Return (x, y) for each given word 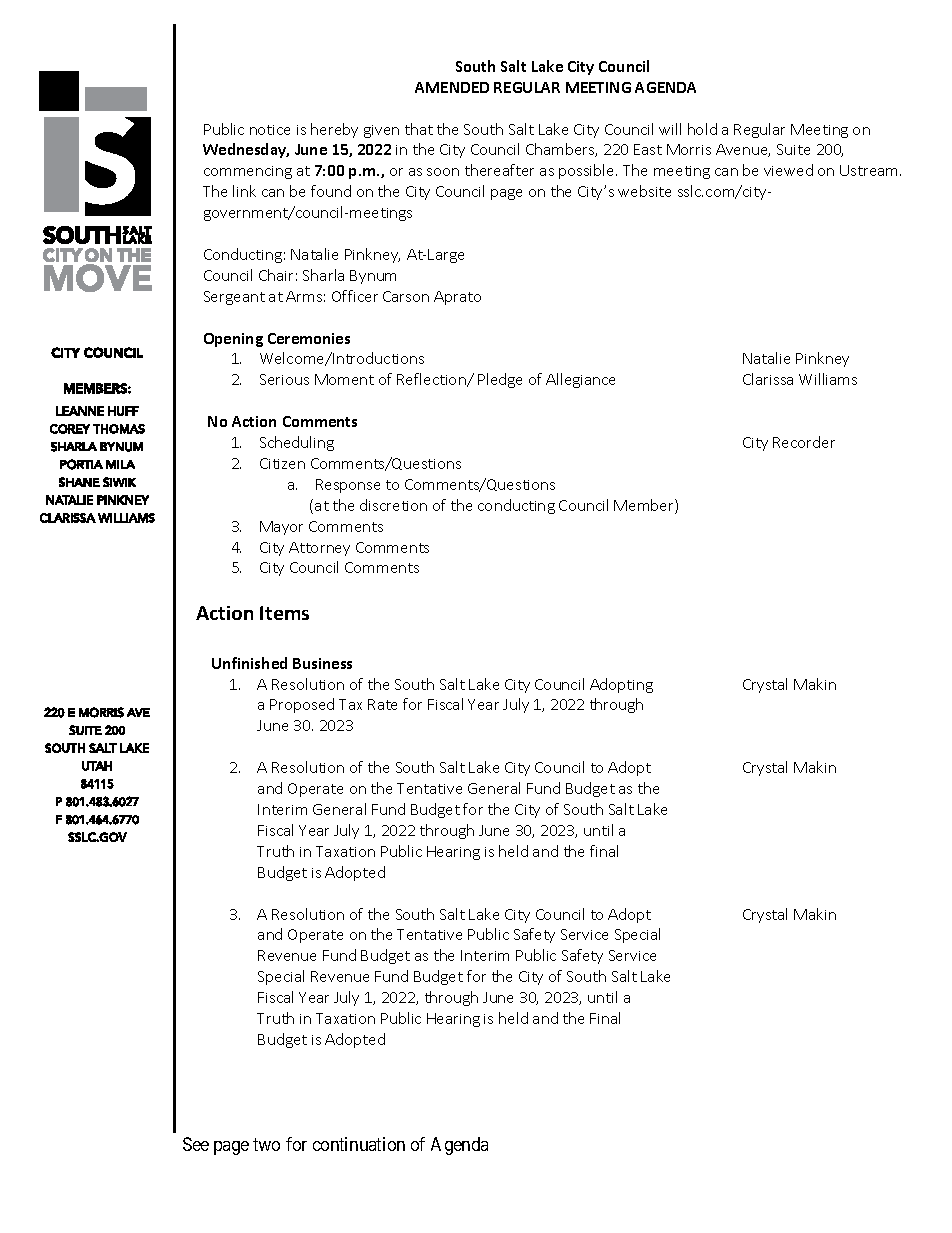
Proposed (302, 705)
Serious (284, 379)
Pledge (500, 380)
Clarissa (768, 379)
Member (645, 506)
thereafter (499, 170)
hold (702, 129)
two (266, 1144)
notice (270, 130)
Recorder (804, 442)
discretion (393, 505)
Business (322, 663)
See (196, 1144)
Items (284, 613)
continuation (359, 1144)
